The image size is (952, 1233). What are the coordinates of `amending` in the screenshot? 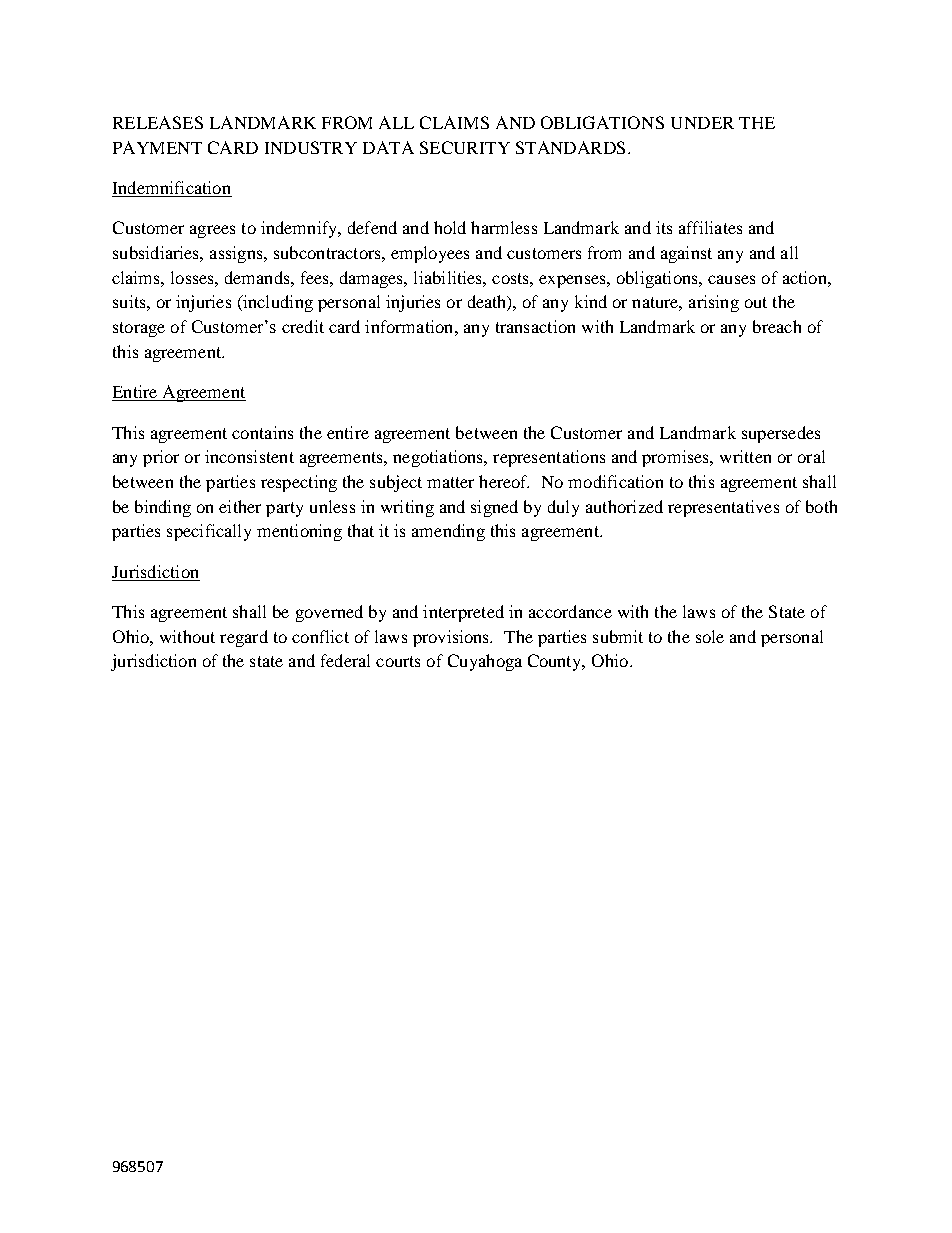 It's located at (448, 532).
